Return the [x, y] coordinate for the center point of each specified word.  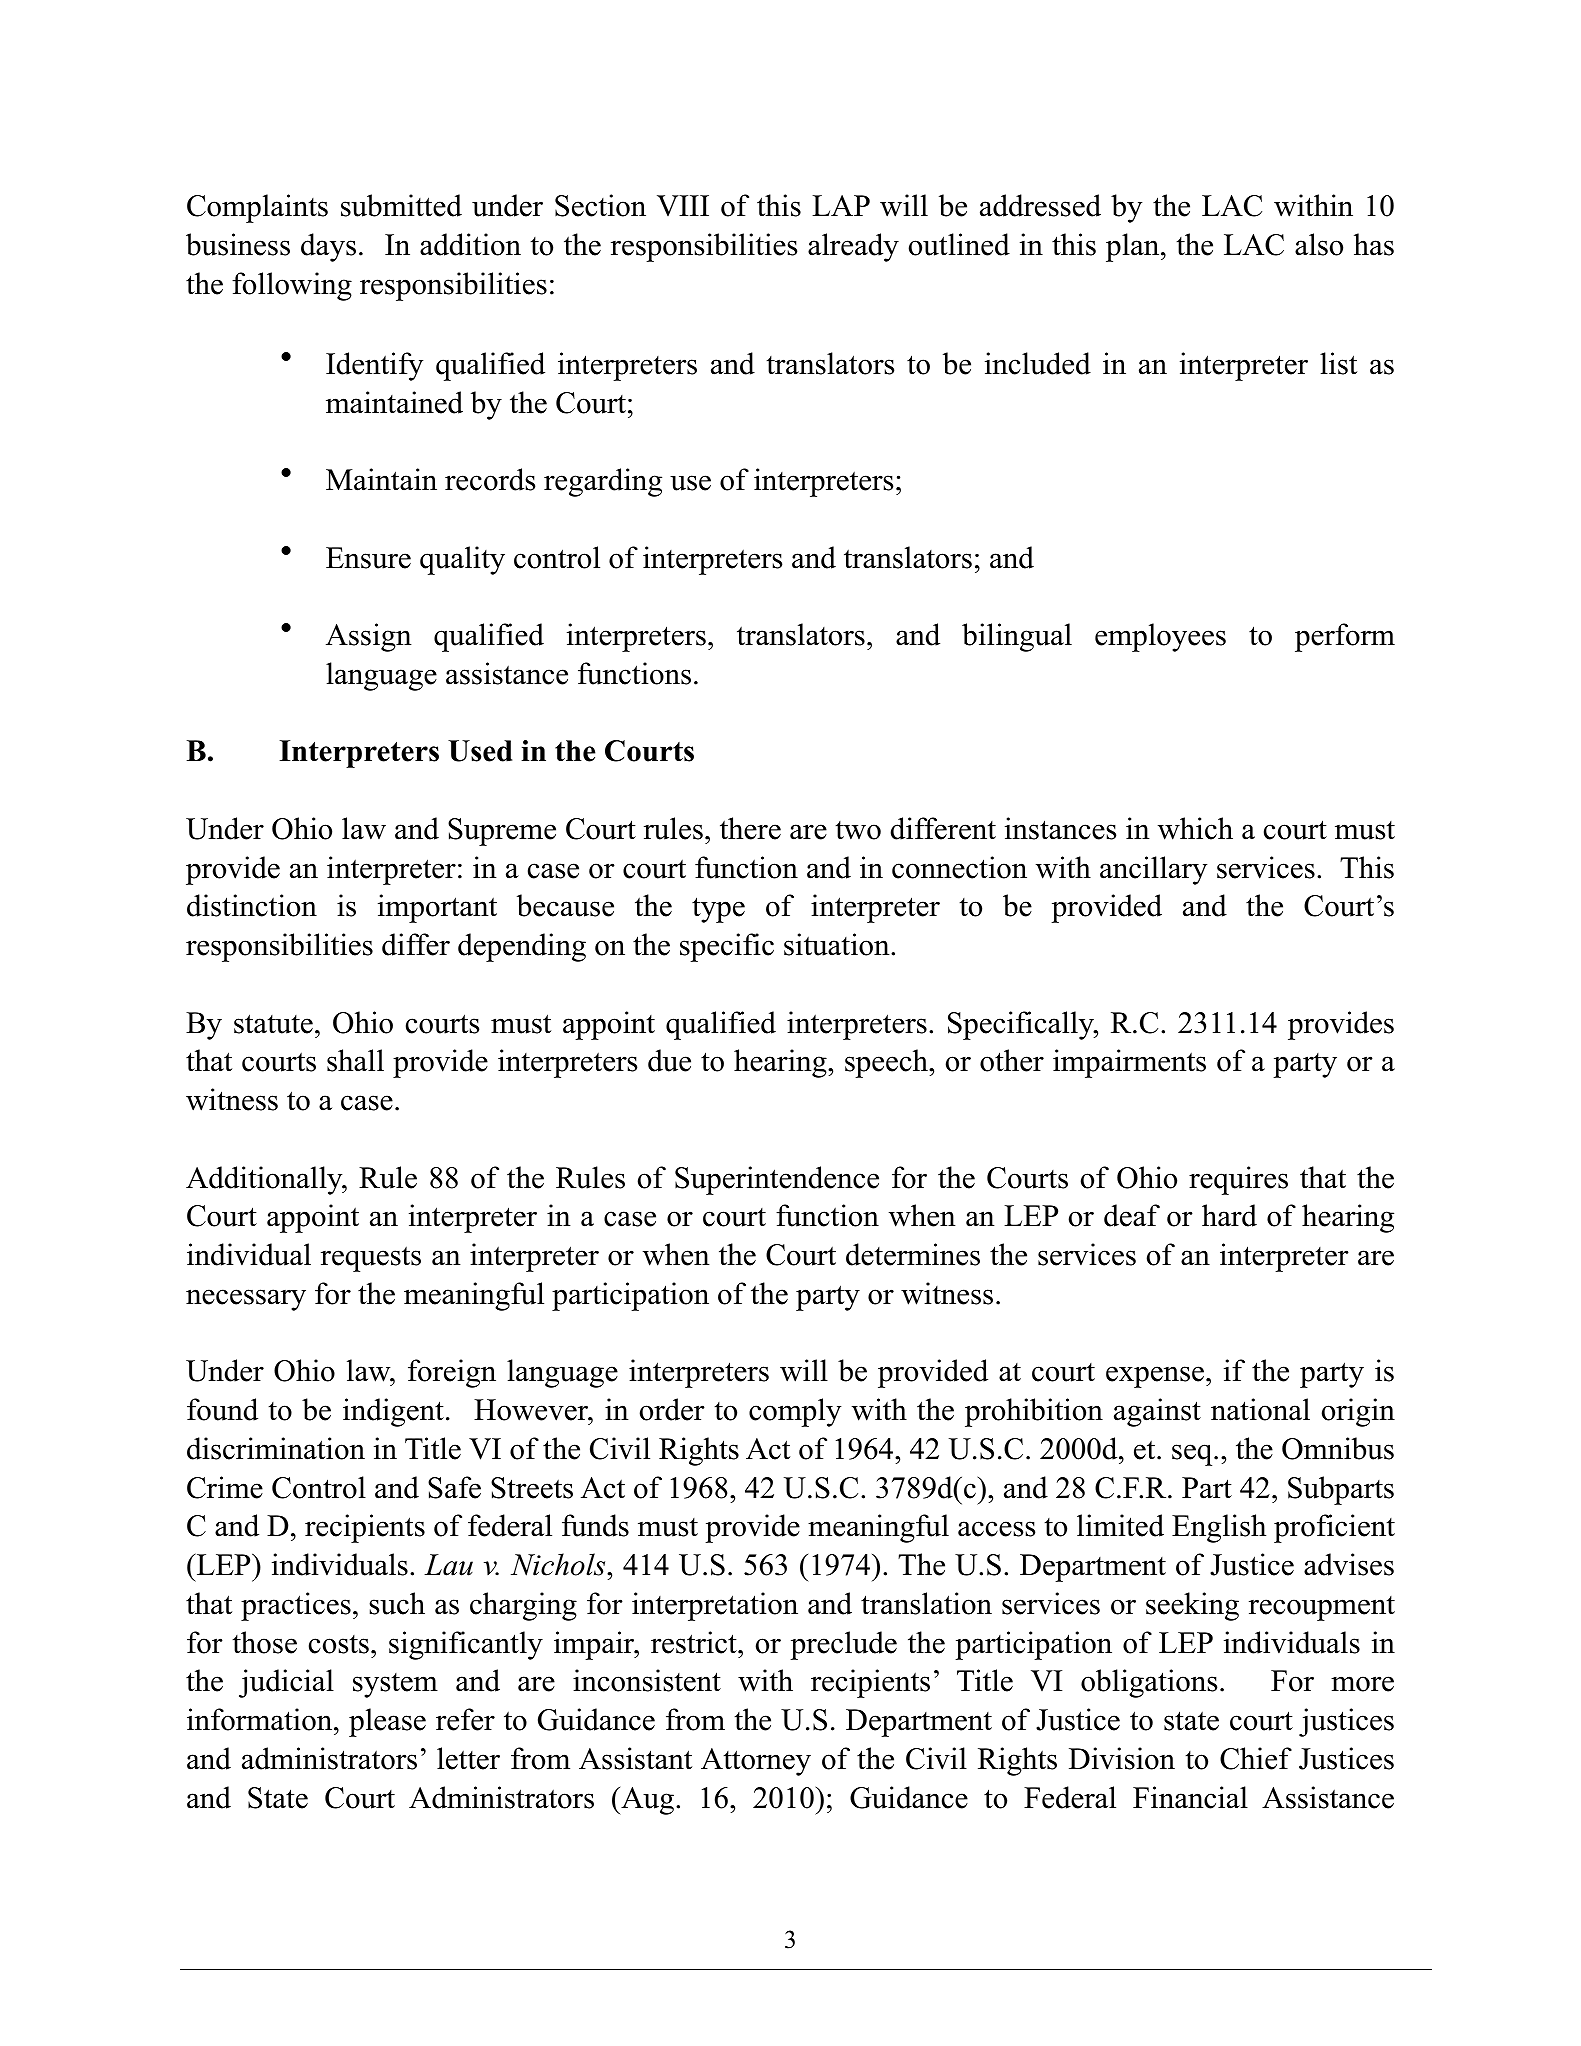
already [853, 247]
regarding [603, 482]
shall [355, 1060]
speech [887, 1063]
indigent [393, 1412]
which [1195, 828]
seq [1193, 1455]
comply [795, 1412]
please [387, 1722]
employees [1160, 637]
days [328, 247]
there [750, 828]
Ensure [368, 558]
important [437, 908]
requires [1238, 1180]
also [1319, 244]
